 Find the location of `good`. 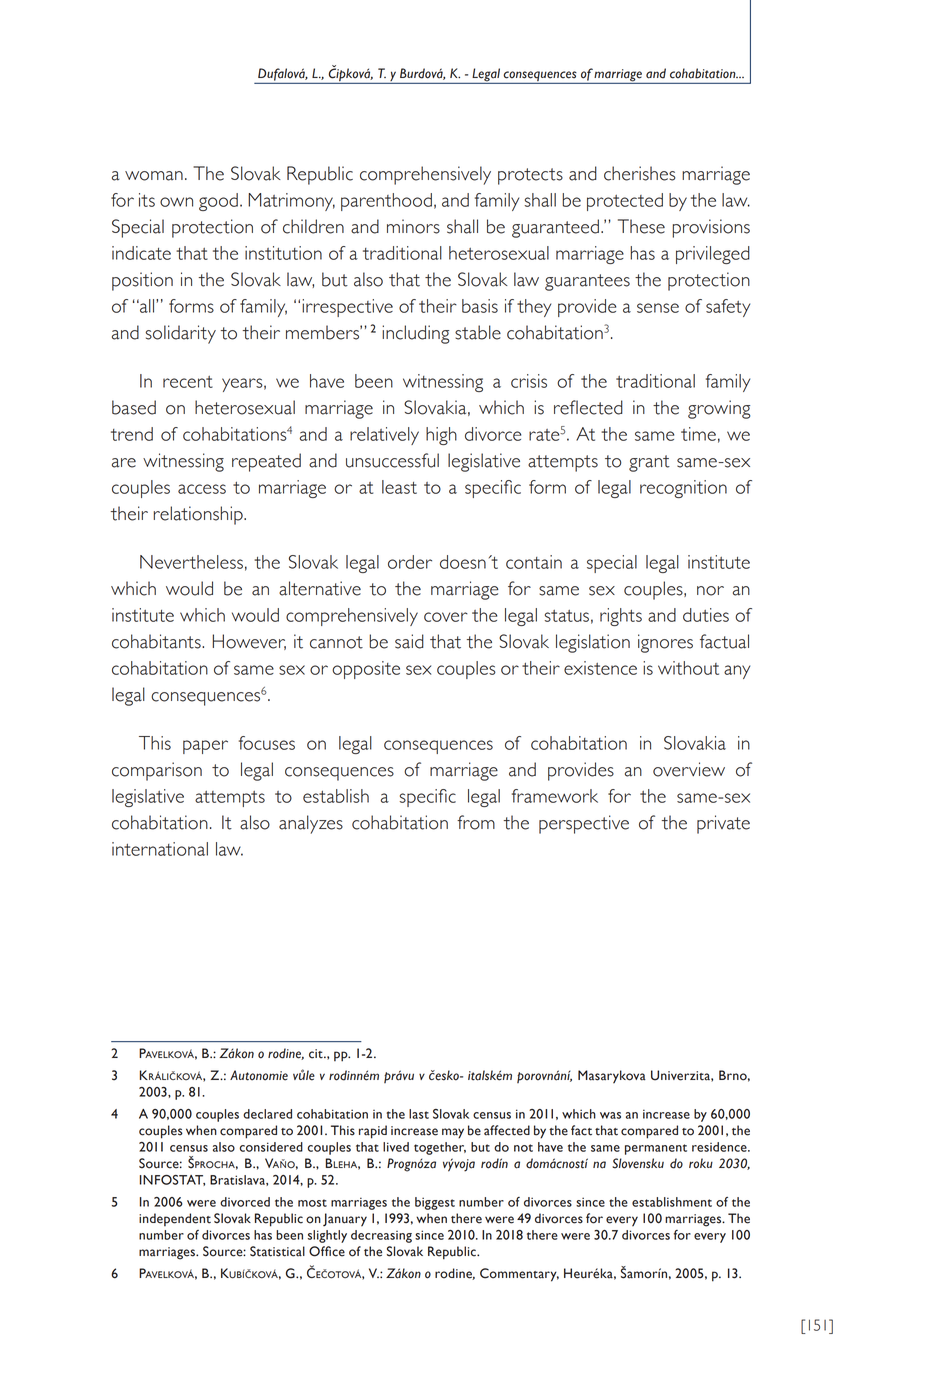

good is located at coordinates (218, 202).
